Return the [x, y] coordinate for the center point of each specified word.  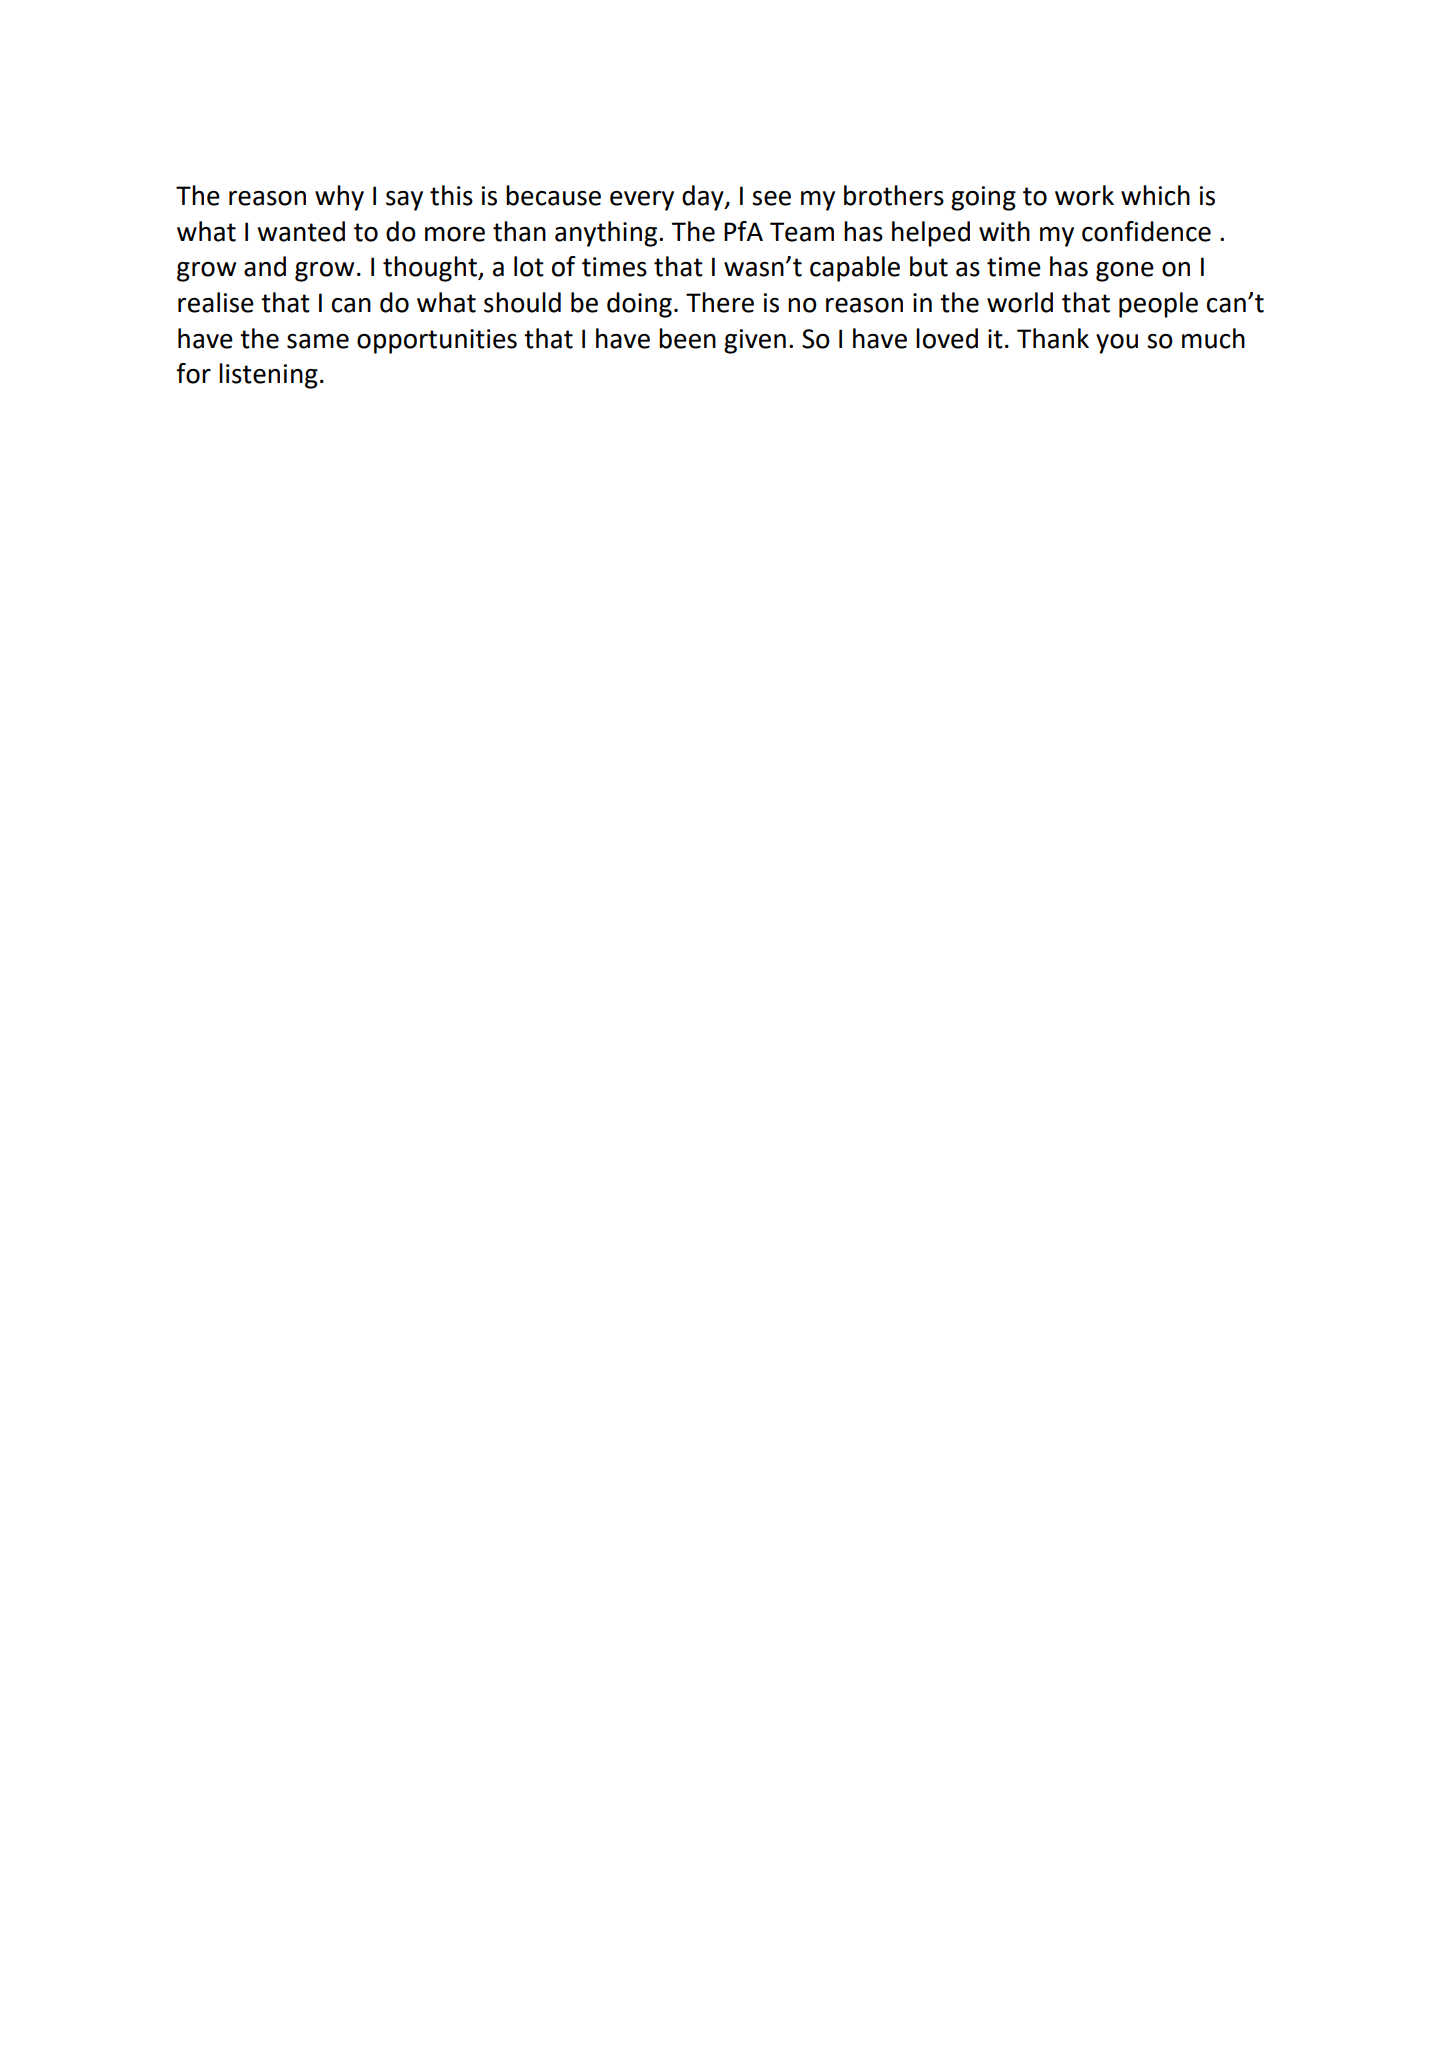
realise [216, 302]
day [704, 198]
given [755, 341]
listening [268, 376]
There [720, 302]
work [1084, 195]
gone [1125, 272]
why [339, 198]
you [1117, 344]
